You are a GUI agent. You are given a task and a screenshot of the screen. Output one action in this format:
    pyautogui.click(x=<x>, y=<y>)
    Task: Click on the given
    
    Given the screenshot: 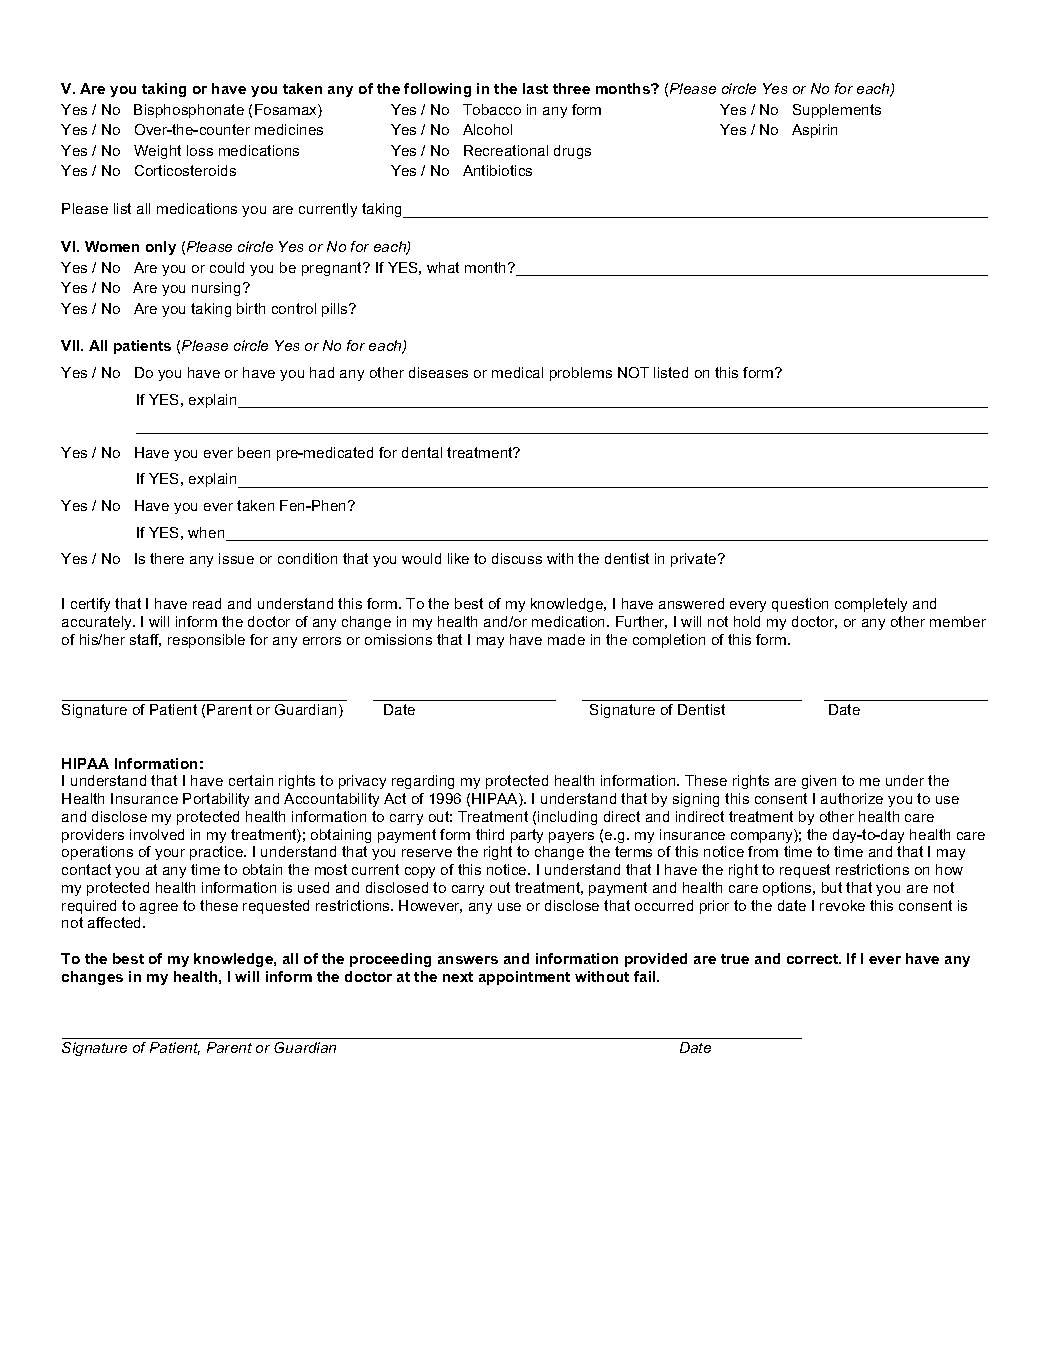 What is the action you would take?
    pyautogui.click(x=819, y=782)
